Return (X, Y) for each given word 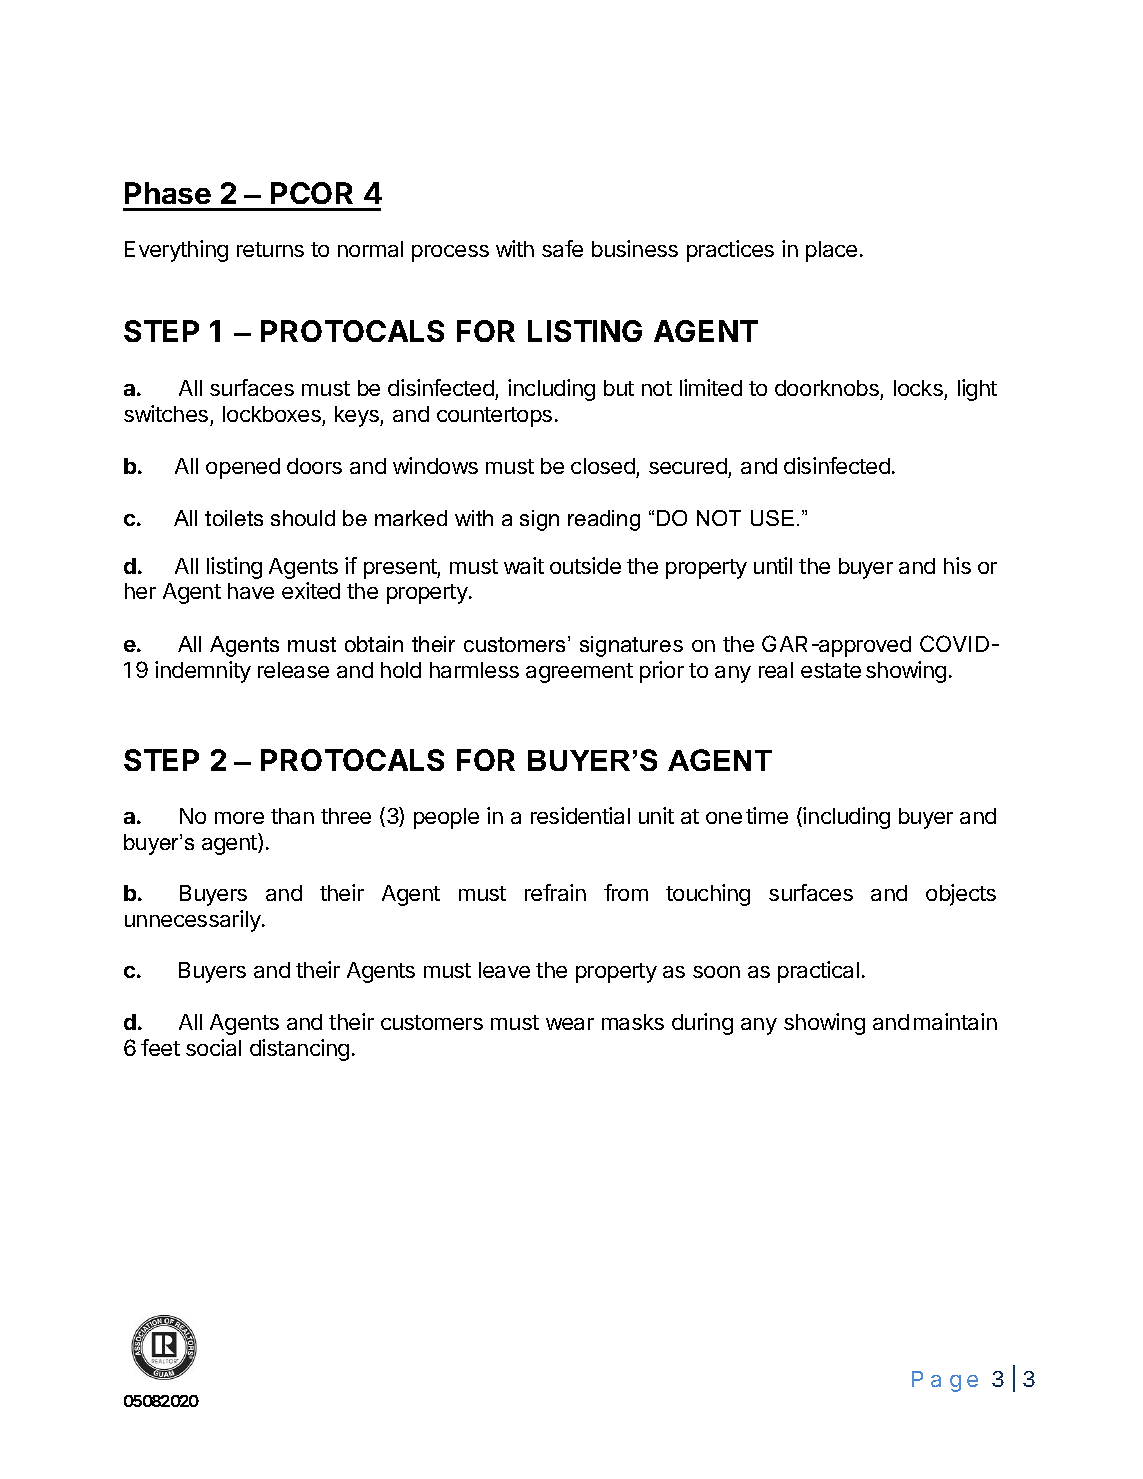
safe (562, 248)
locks (918, 388)
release (293, 670)
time (767, 815)
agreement (579, 673)
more (239, 818)
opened (243, 468)
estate (831, 670)
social (213, 1047)
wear (570, 1024)
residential (580, 815)
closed (603, 466)
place (831, 251)
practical (818, 972)
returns (270, 249)
